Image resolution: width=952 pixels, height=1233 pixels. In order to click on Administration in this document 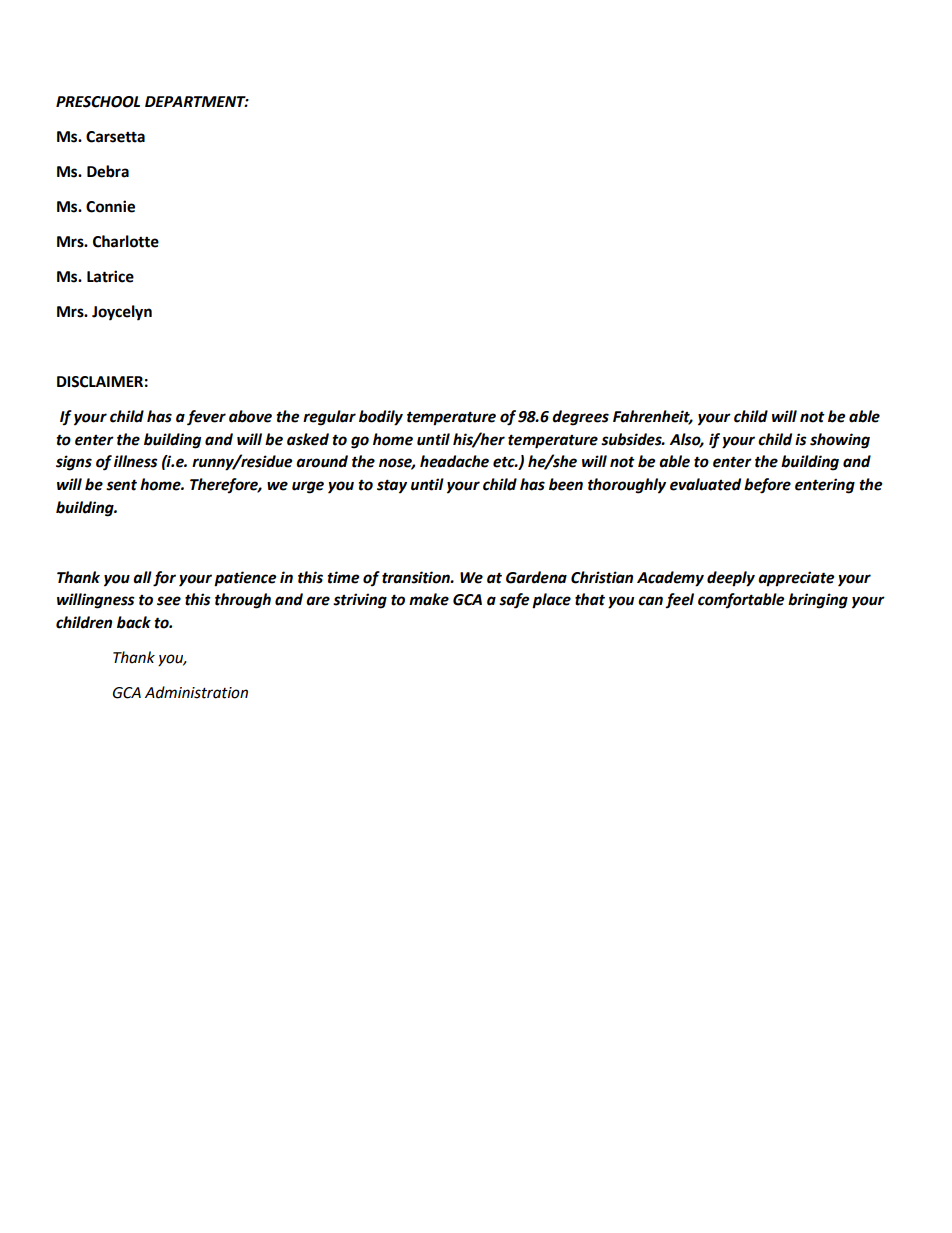, I will do `click(196, 692)`.
